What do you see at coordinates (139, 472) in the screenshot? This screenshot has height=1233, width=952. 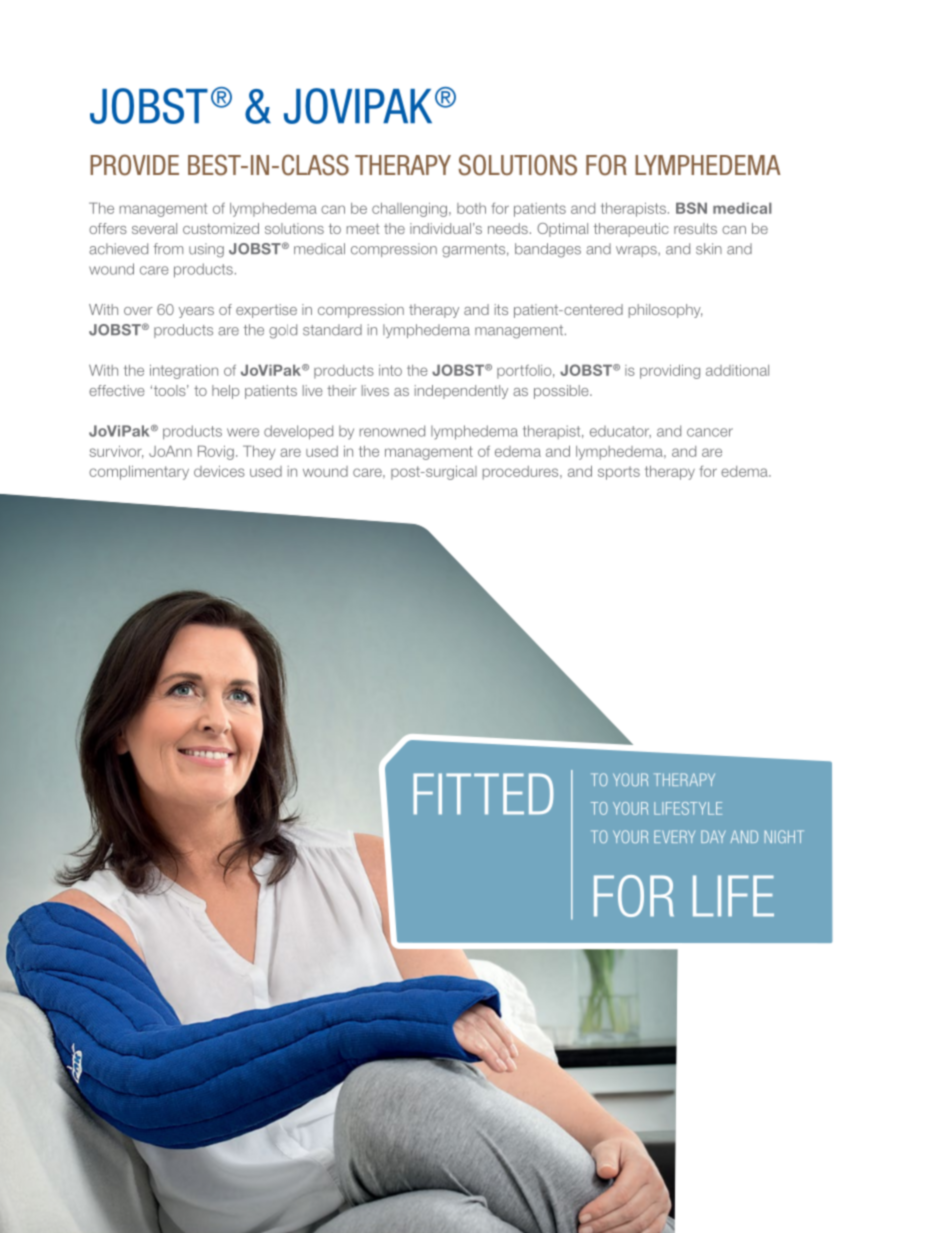 I see `complimentary` at bounding box center [139, 472].
